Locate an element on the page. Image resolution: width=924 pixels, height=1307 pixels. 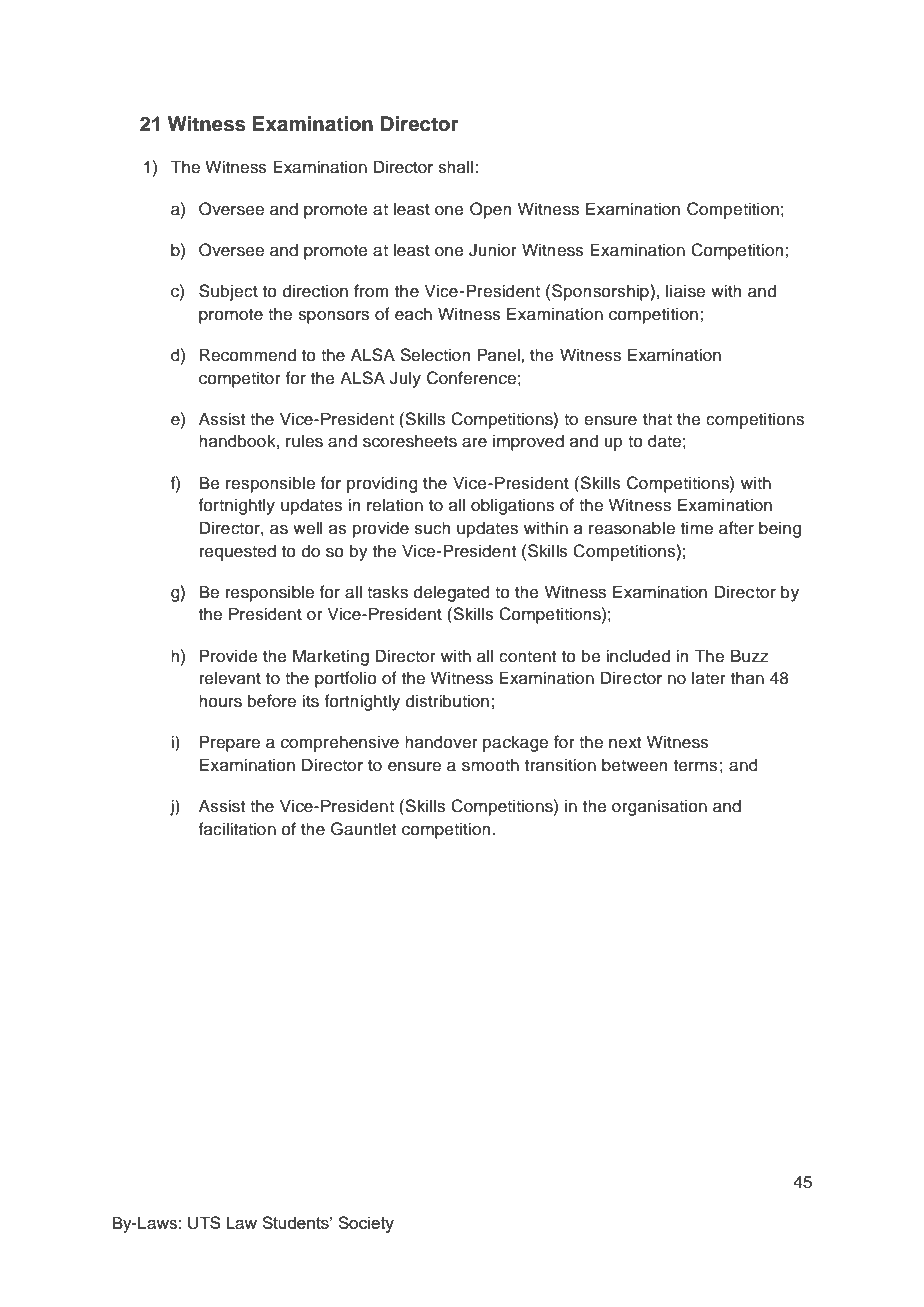
Open is located at coordinates (490, 210).
